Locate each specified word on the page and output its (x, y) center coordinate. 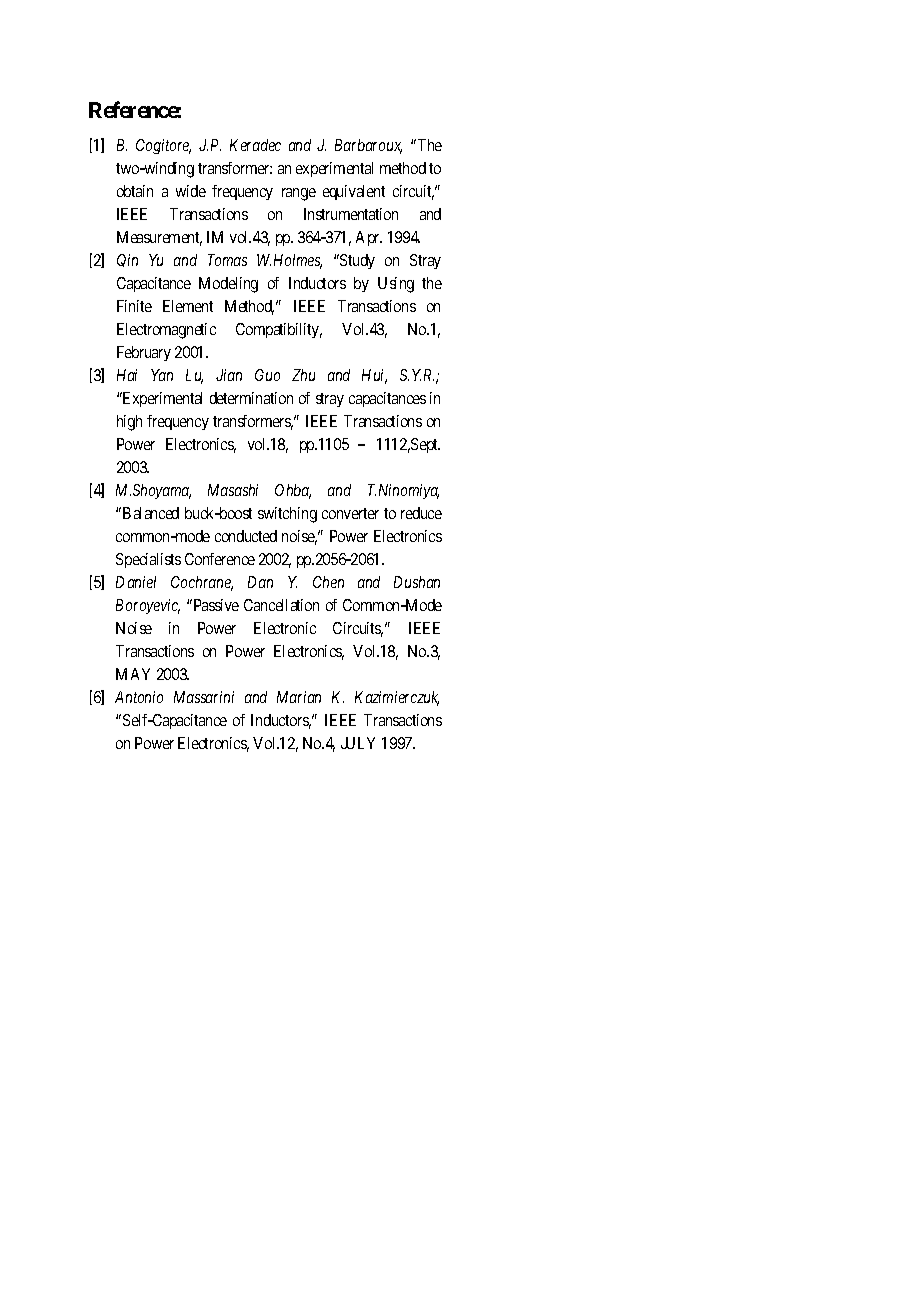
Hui (374, 376)
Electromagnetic (166, 331)
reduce (421, 513)
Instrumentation (351, 214)
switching (287, 515)
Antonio (139, 697)
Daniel (136, 582)
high (129, 423)
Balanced (151, 513)
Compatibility (279, 330)
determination (251, 398)
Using (396, 285)
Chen (328, 582)
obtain (135, 191)
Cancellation (281, 605)
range (299, 194)
